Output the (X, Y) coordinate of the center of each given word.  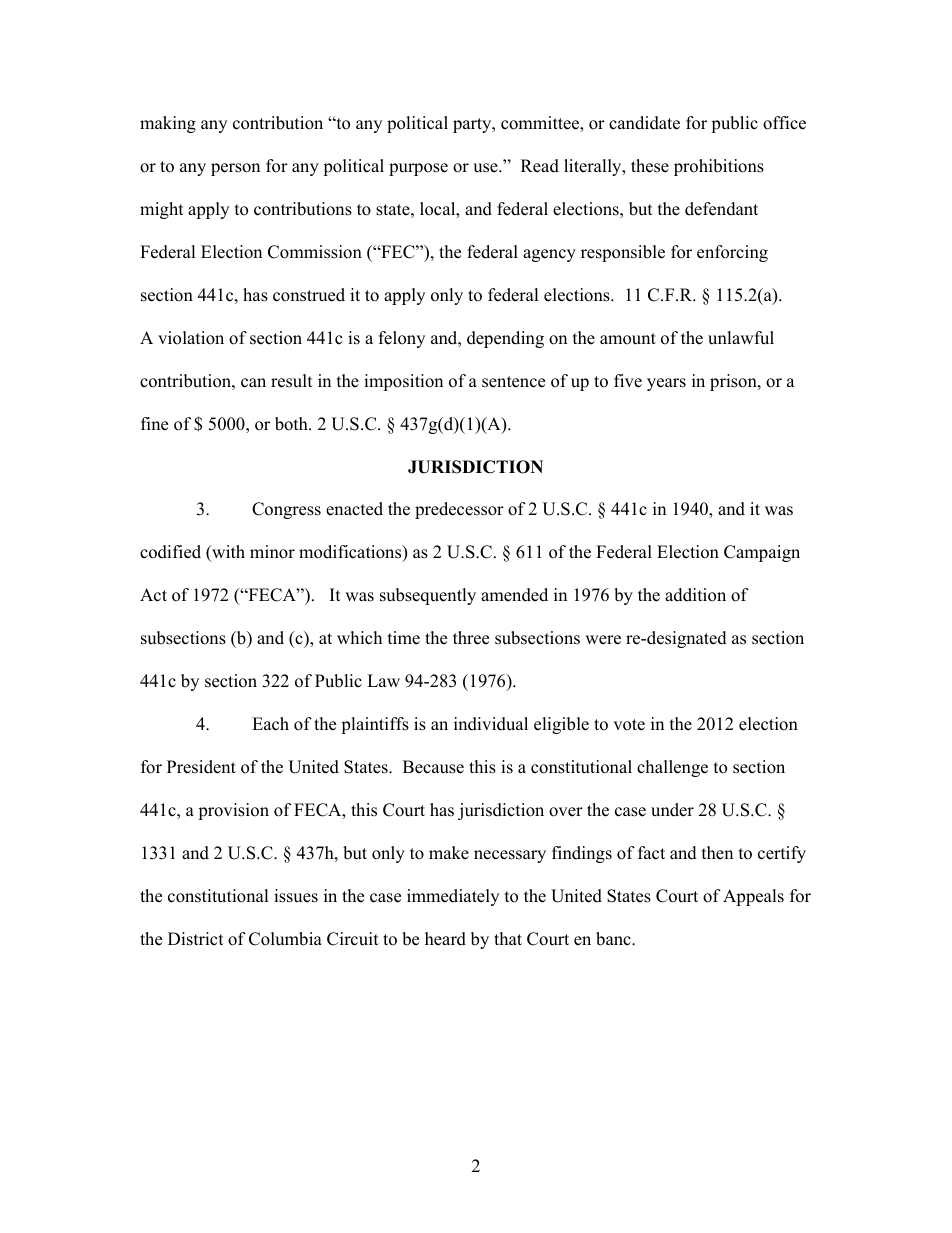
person (235, 169)
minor (272, 552)
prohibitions (719, 167)
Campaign (762, 553)
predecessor (459, 510)
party (473, 125)
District (196, 939)
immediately (453, 897)
